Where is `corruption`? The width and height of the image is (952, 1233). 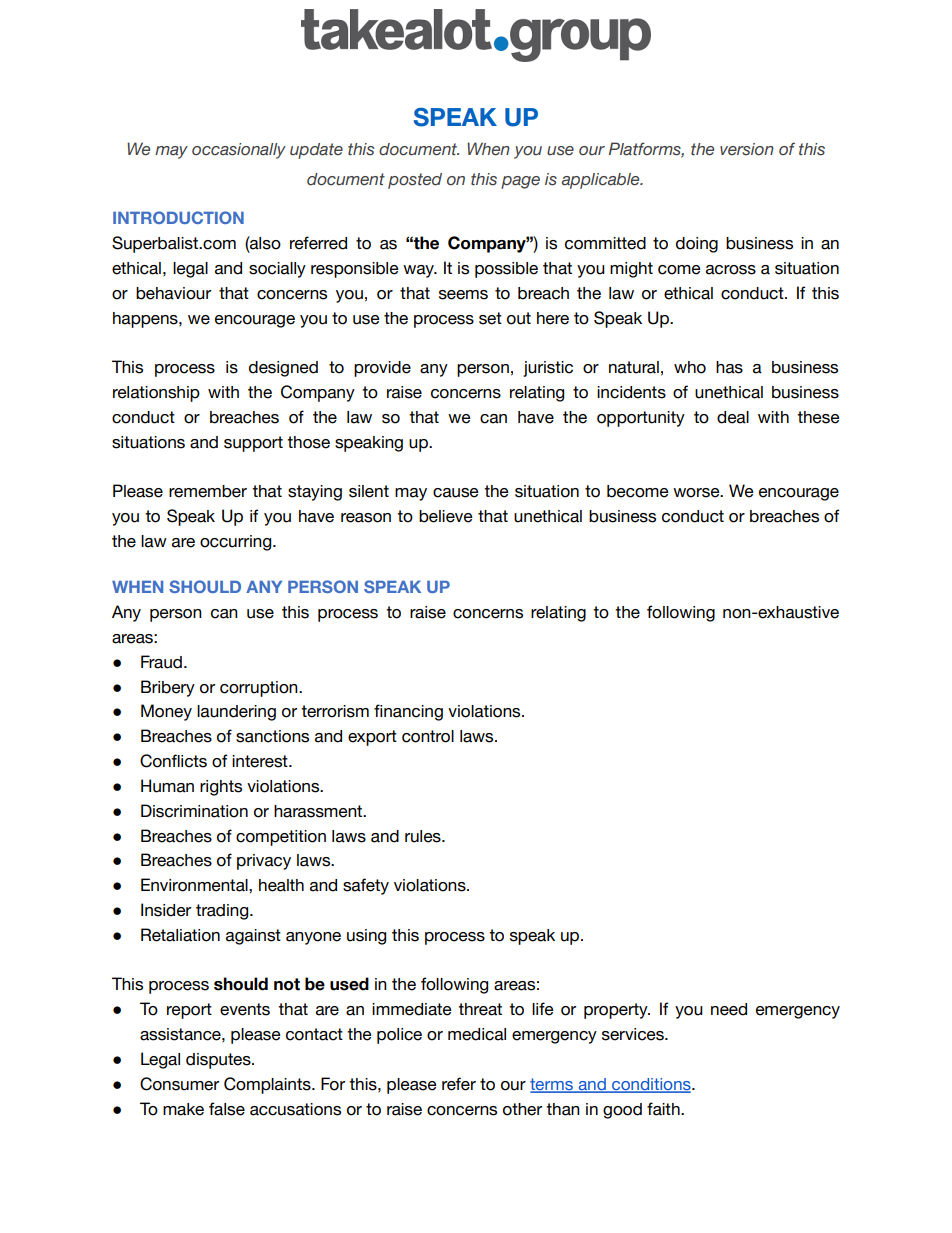 corruption is located at coordinates (260, 689).
